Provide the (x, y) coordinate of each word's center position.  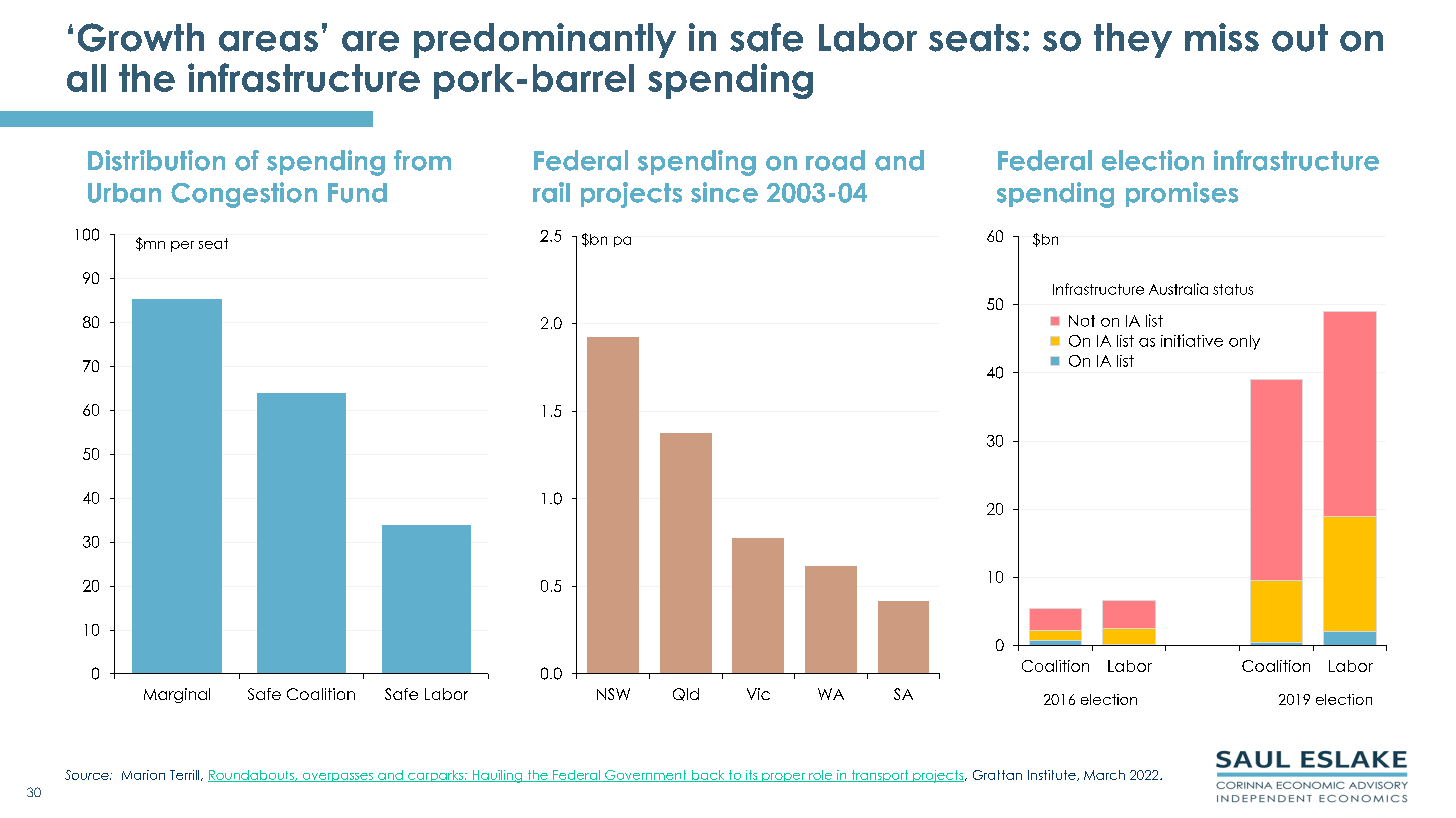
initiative (1192, 340)
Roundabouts (252, 776)
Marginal (177, 695)
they (1133, 40)
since (724, 192)
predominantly (545, 40)
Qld (686, 694)
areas (268, 41)
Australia (1178, 289)
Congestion (244, 195)
